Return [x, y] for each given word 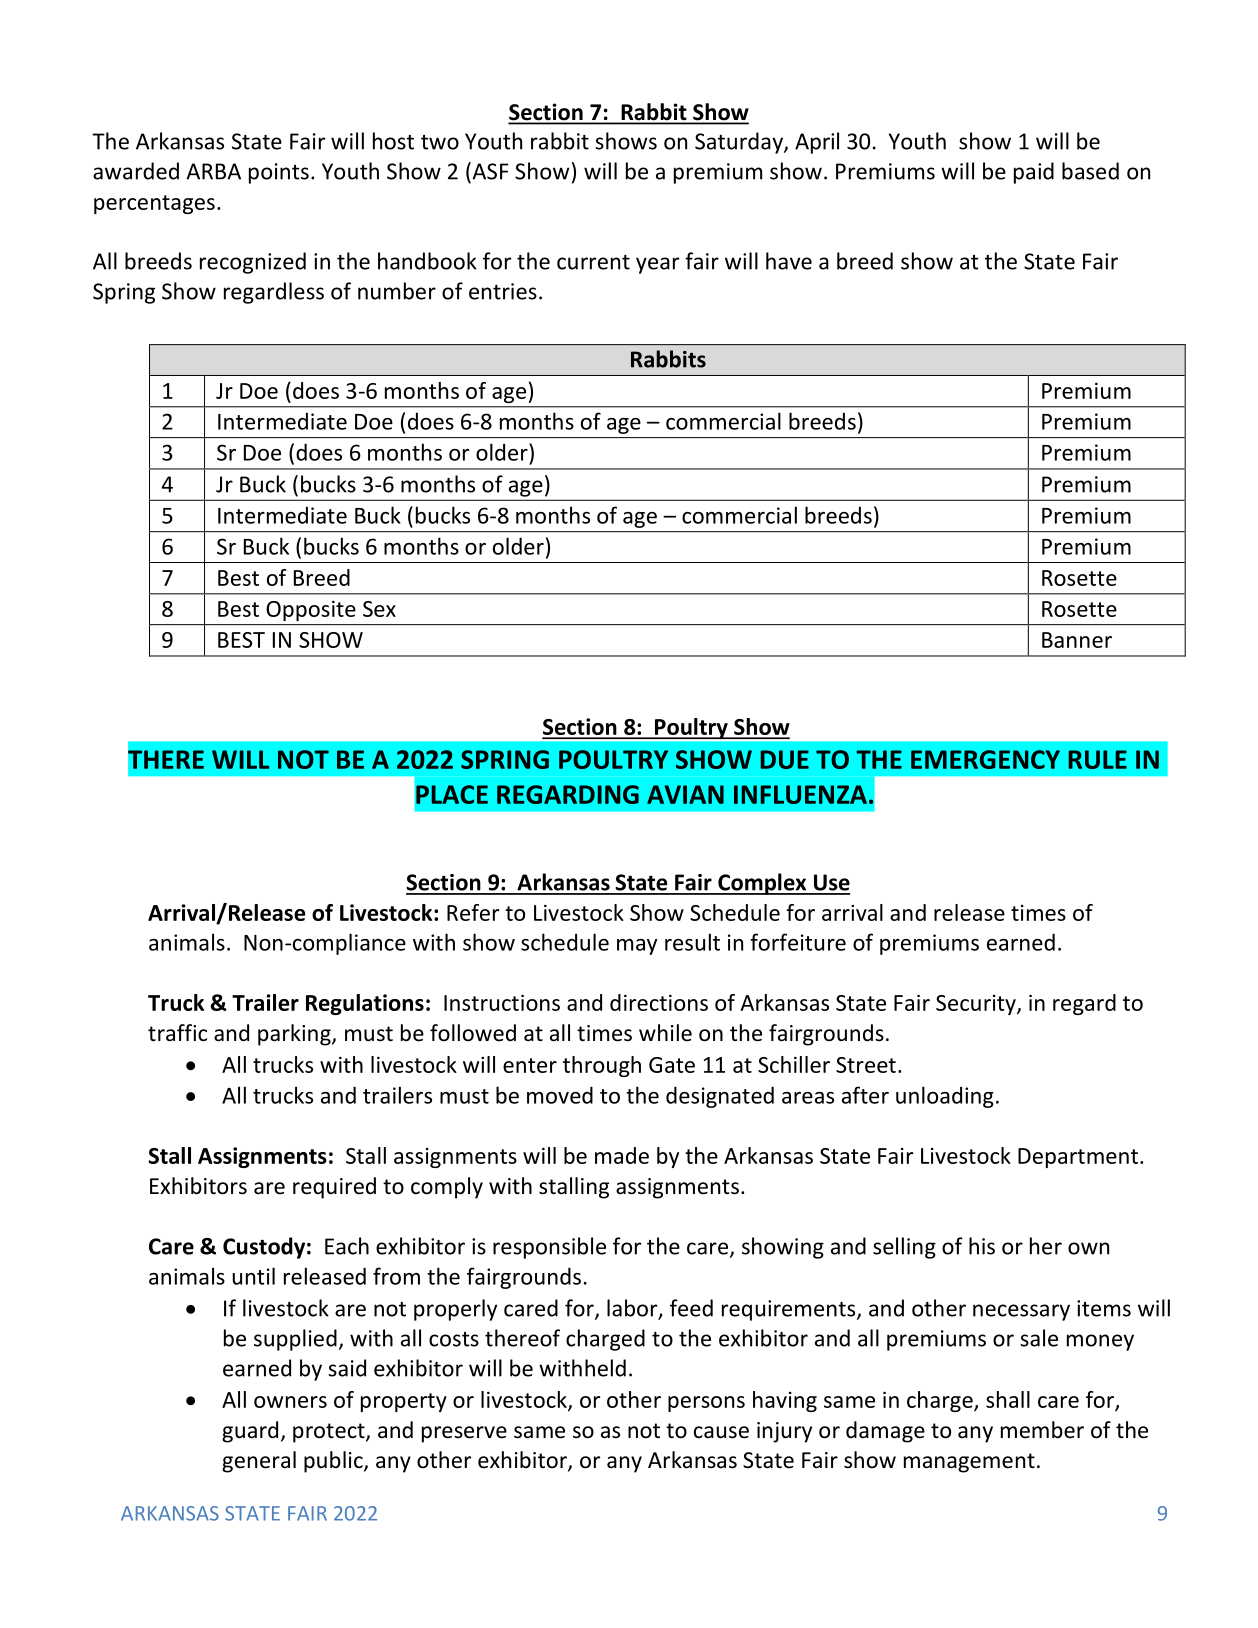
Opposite [311, 611]
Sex [379, 609]
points [279, 173]
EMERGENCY [985, 759]
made [622, 1155]
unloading [945, 1097]
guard [250, 1432]
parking [295, 1035]
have [789, 261]
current [593, 262]
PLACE [452, 794]
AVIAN [685, 794]
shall [1008, 1399]
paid [1034, 173]
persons [706, 1404]
